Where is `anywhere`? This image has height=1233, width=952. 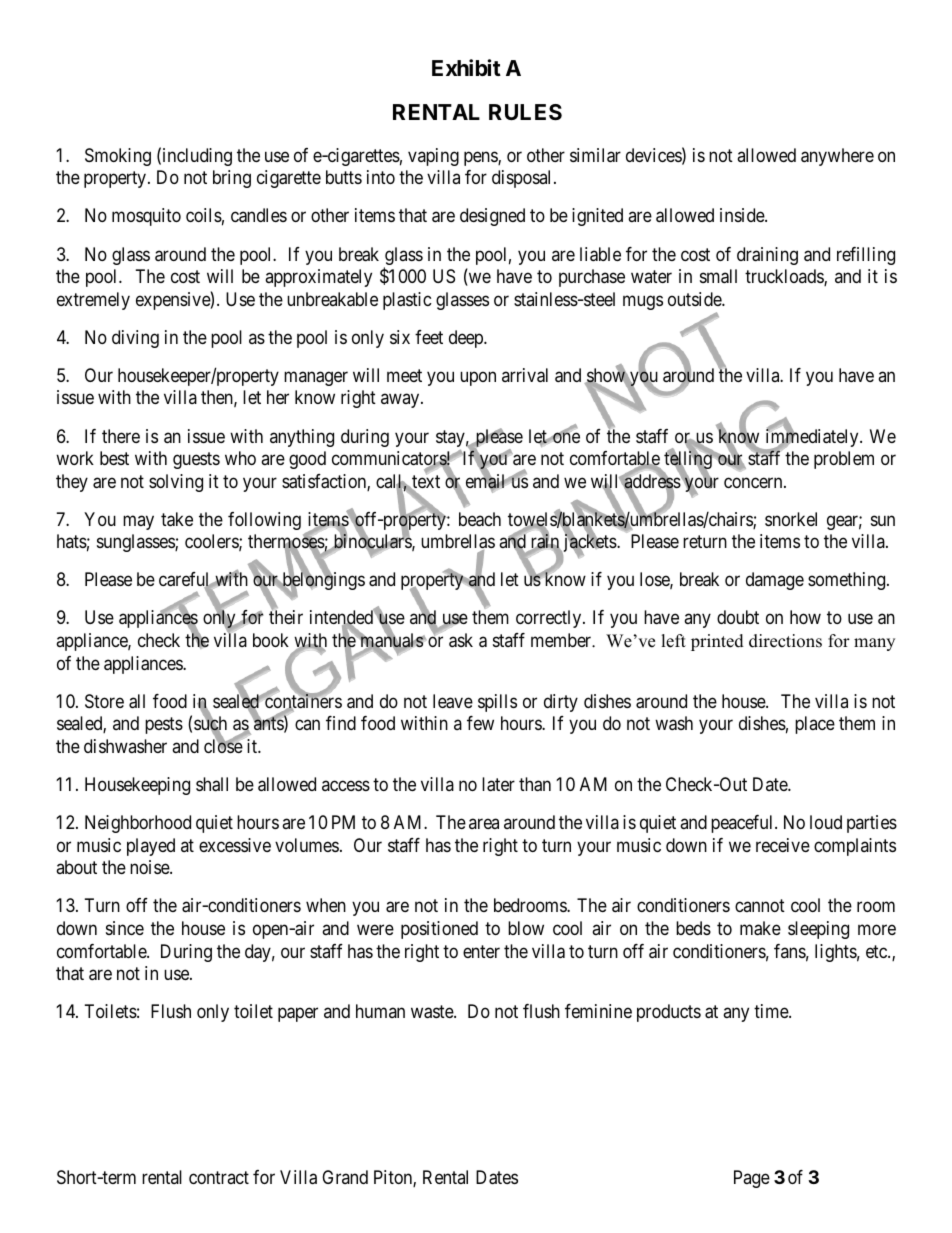
anywhere is located at coordinates (837, 157).
